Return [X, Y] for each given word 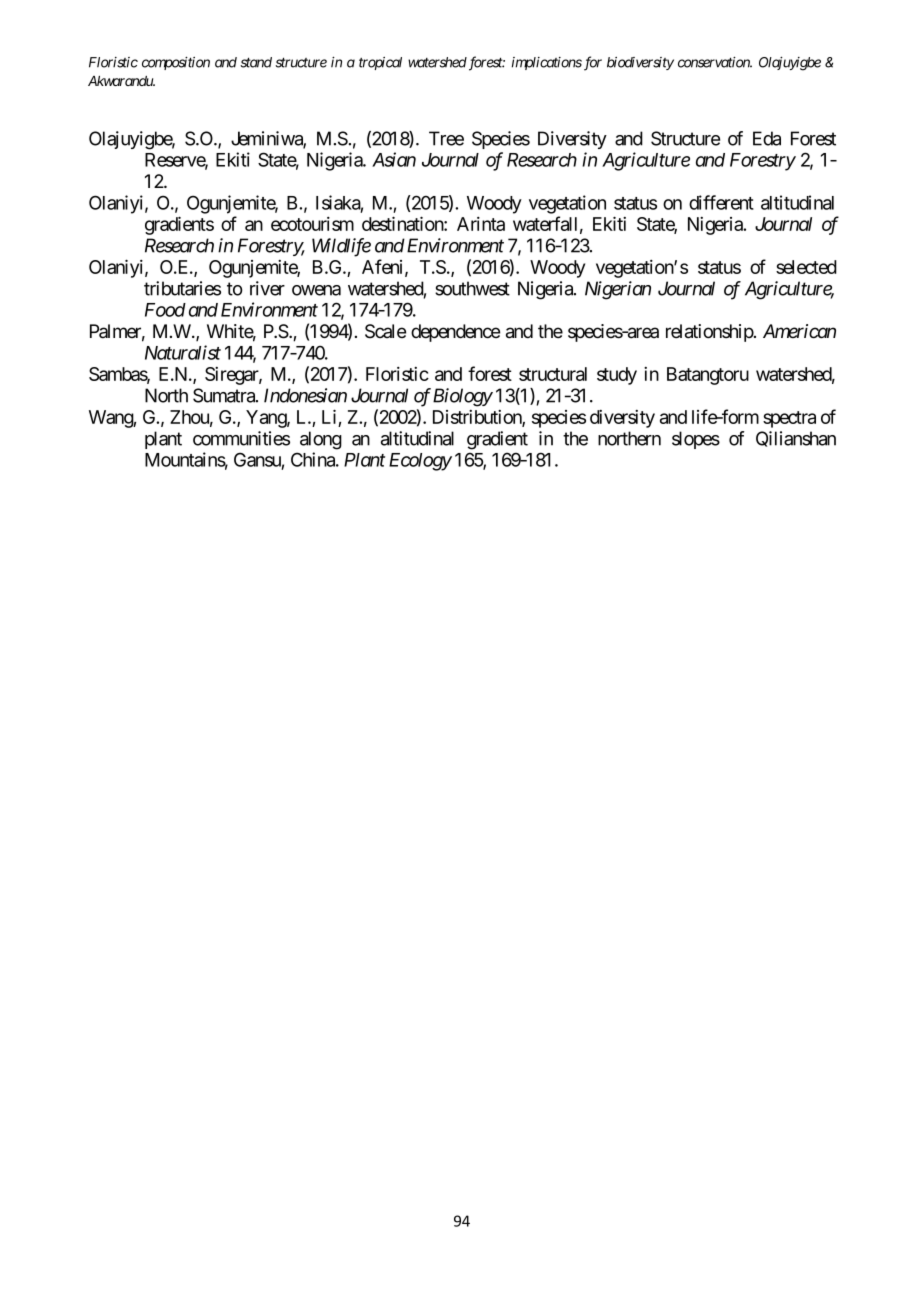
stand [256, 62]
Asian [394, 159]
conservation [715, 62]
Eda [767, 138]
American [799, 331]
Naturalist [183, 352]
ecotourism [312, 224]
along [321, 440]
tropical [380, 63]
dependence [455, 333]
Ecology [420, 462]
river [267, 288]
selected [806, 267]
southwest [472, 288]
